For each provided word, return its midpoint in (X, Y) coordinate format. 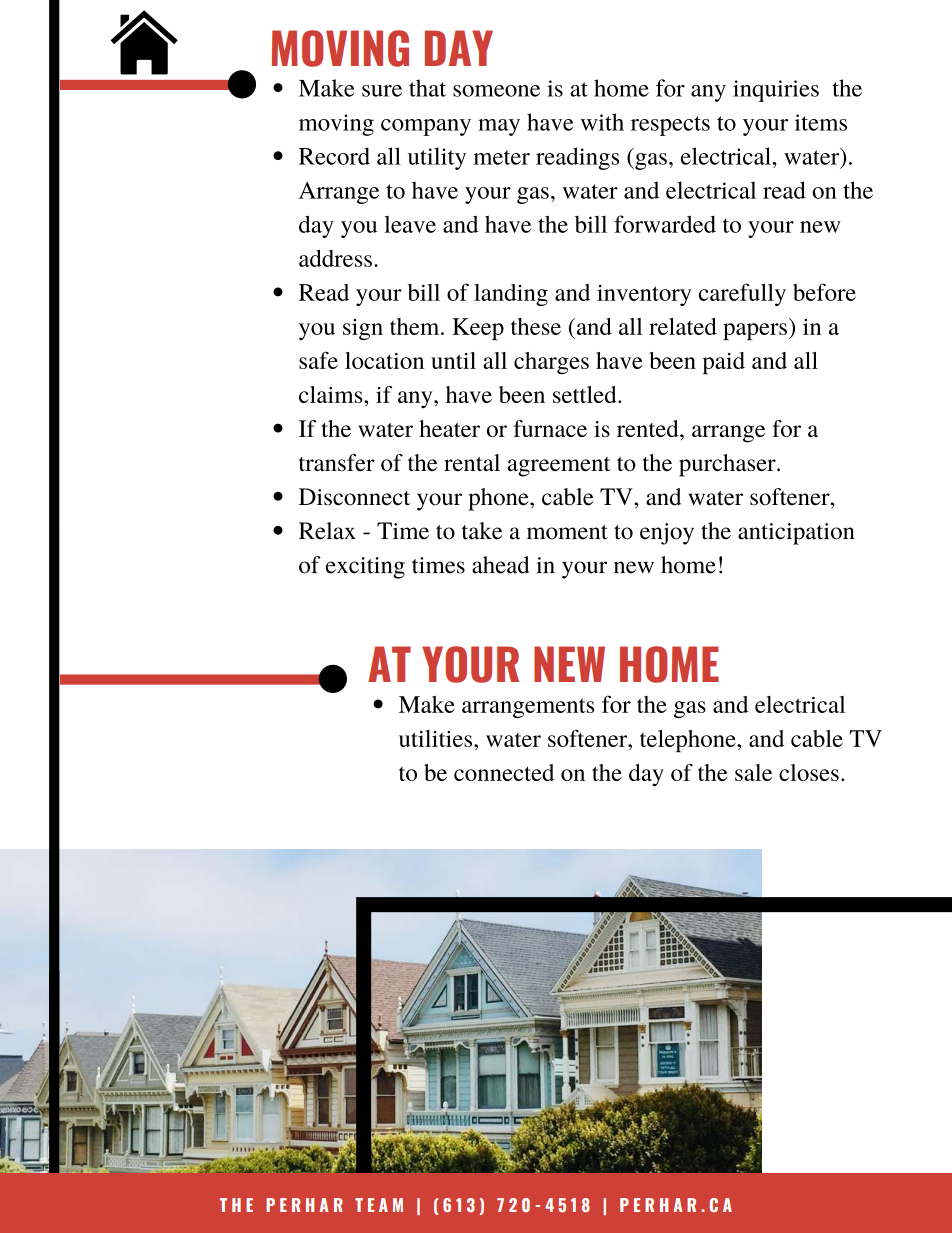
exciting (365, 568)
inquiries (776, 91)
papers (755, 331)
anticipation (796, 534)
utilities (437, 738)
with (602, 122)
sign (363, 329)
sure (382, 91)
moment (567, 532)
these (536, 326)
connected (504, 772)
